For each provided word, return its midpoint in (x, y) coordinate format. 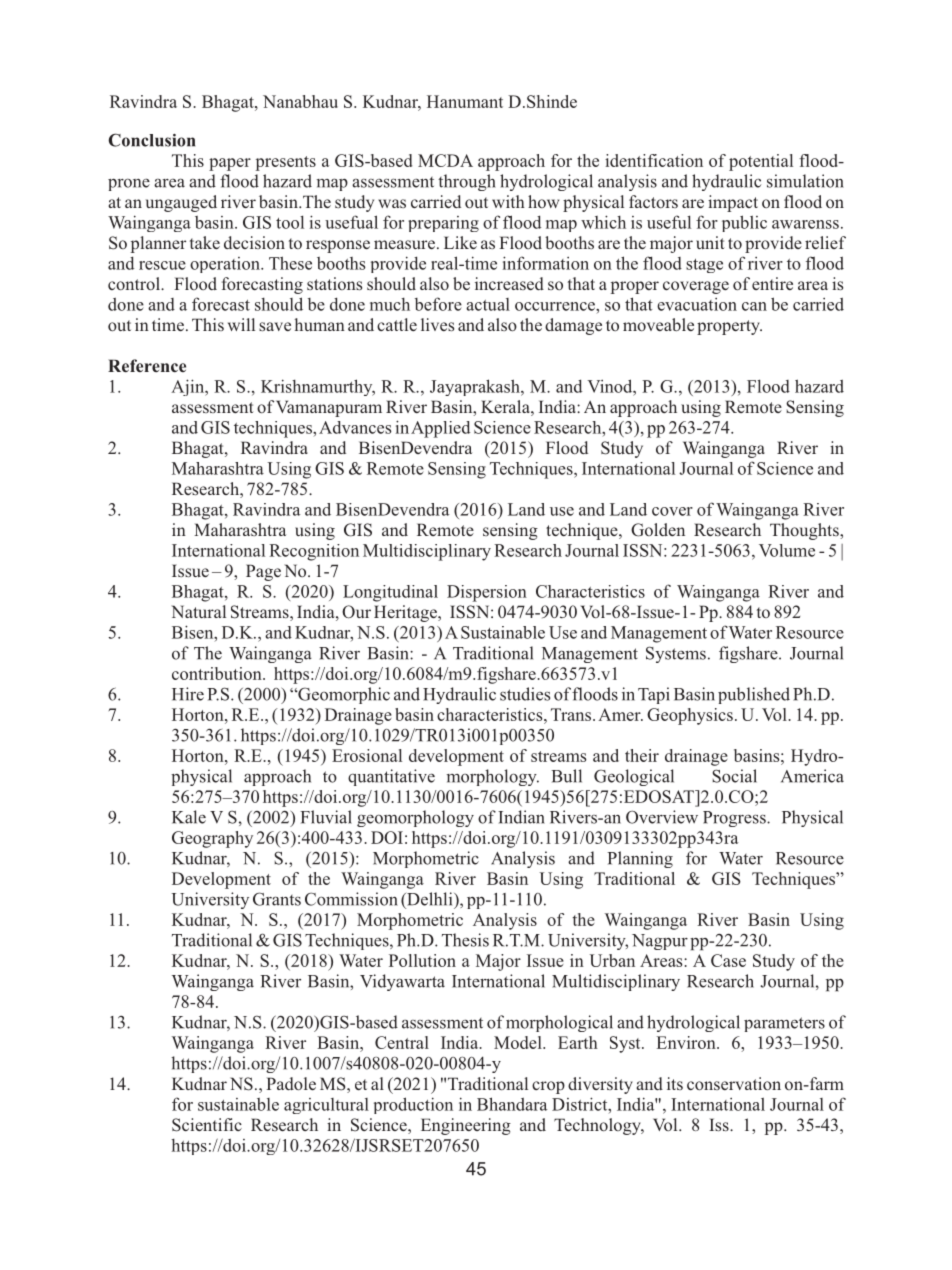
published (754, 695)
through (467, 182)
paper (230, 164)
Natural (198, 611)
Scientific (207, 1125)
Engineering (466, 1126)
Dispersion (487, 593)
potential (761, 162)
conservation (734, 1084)
